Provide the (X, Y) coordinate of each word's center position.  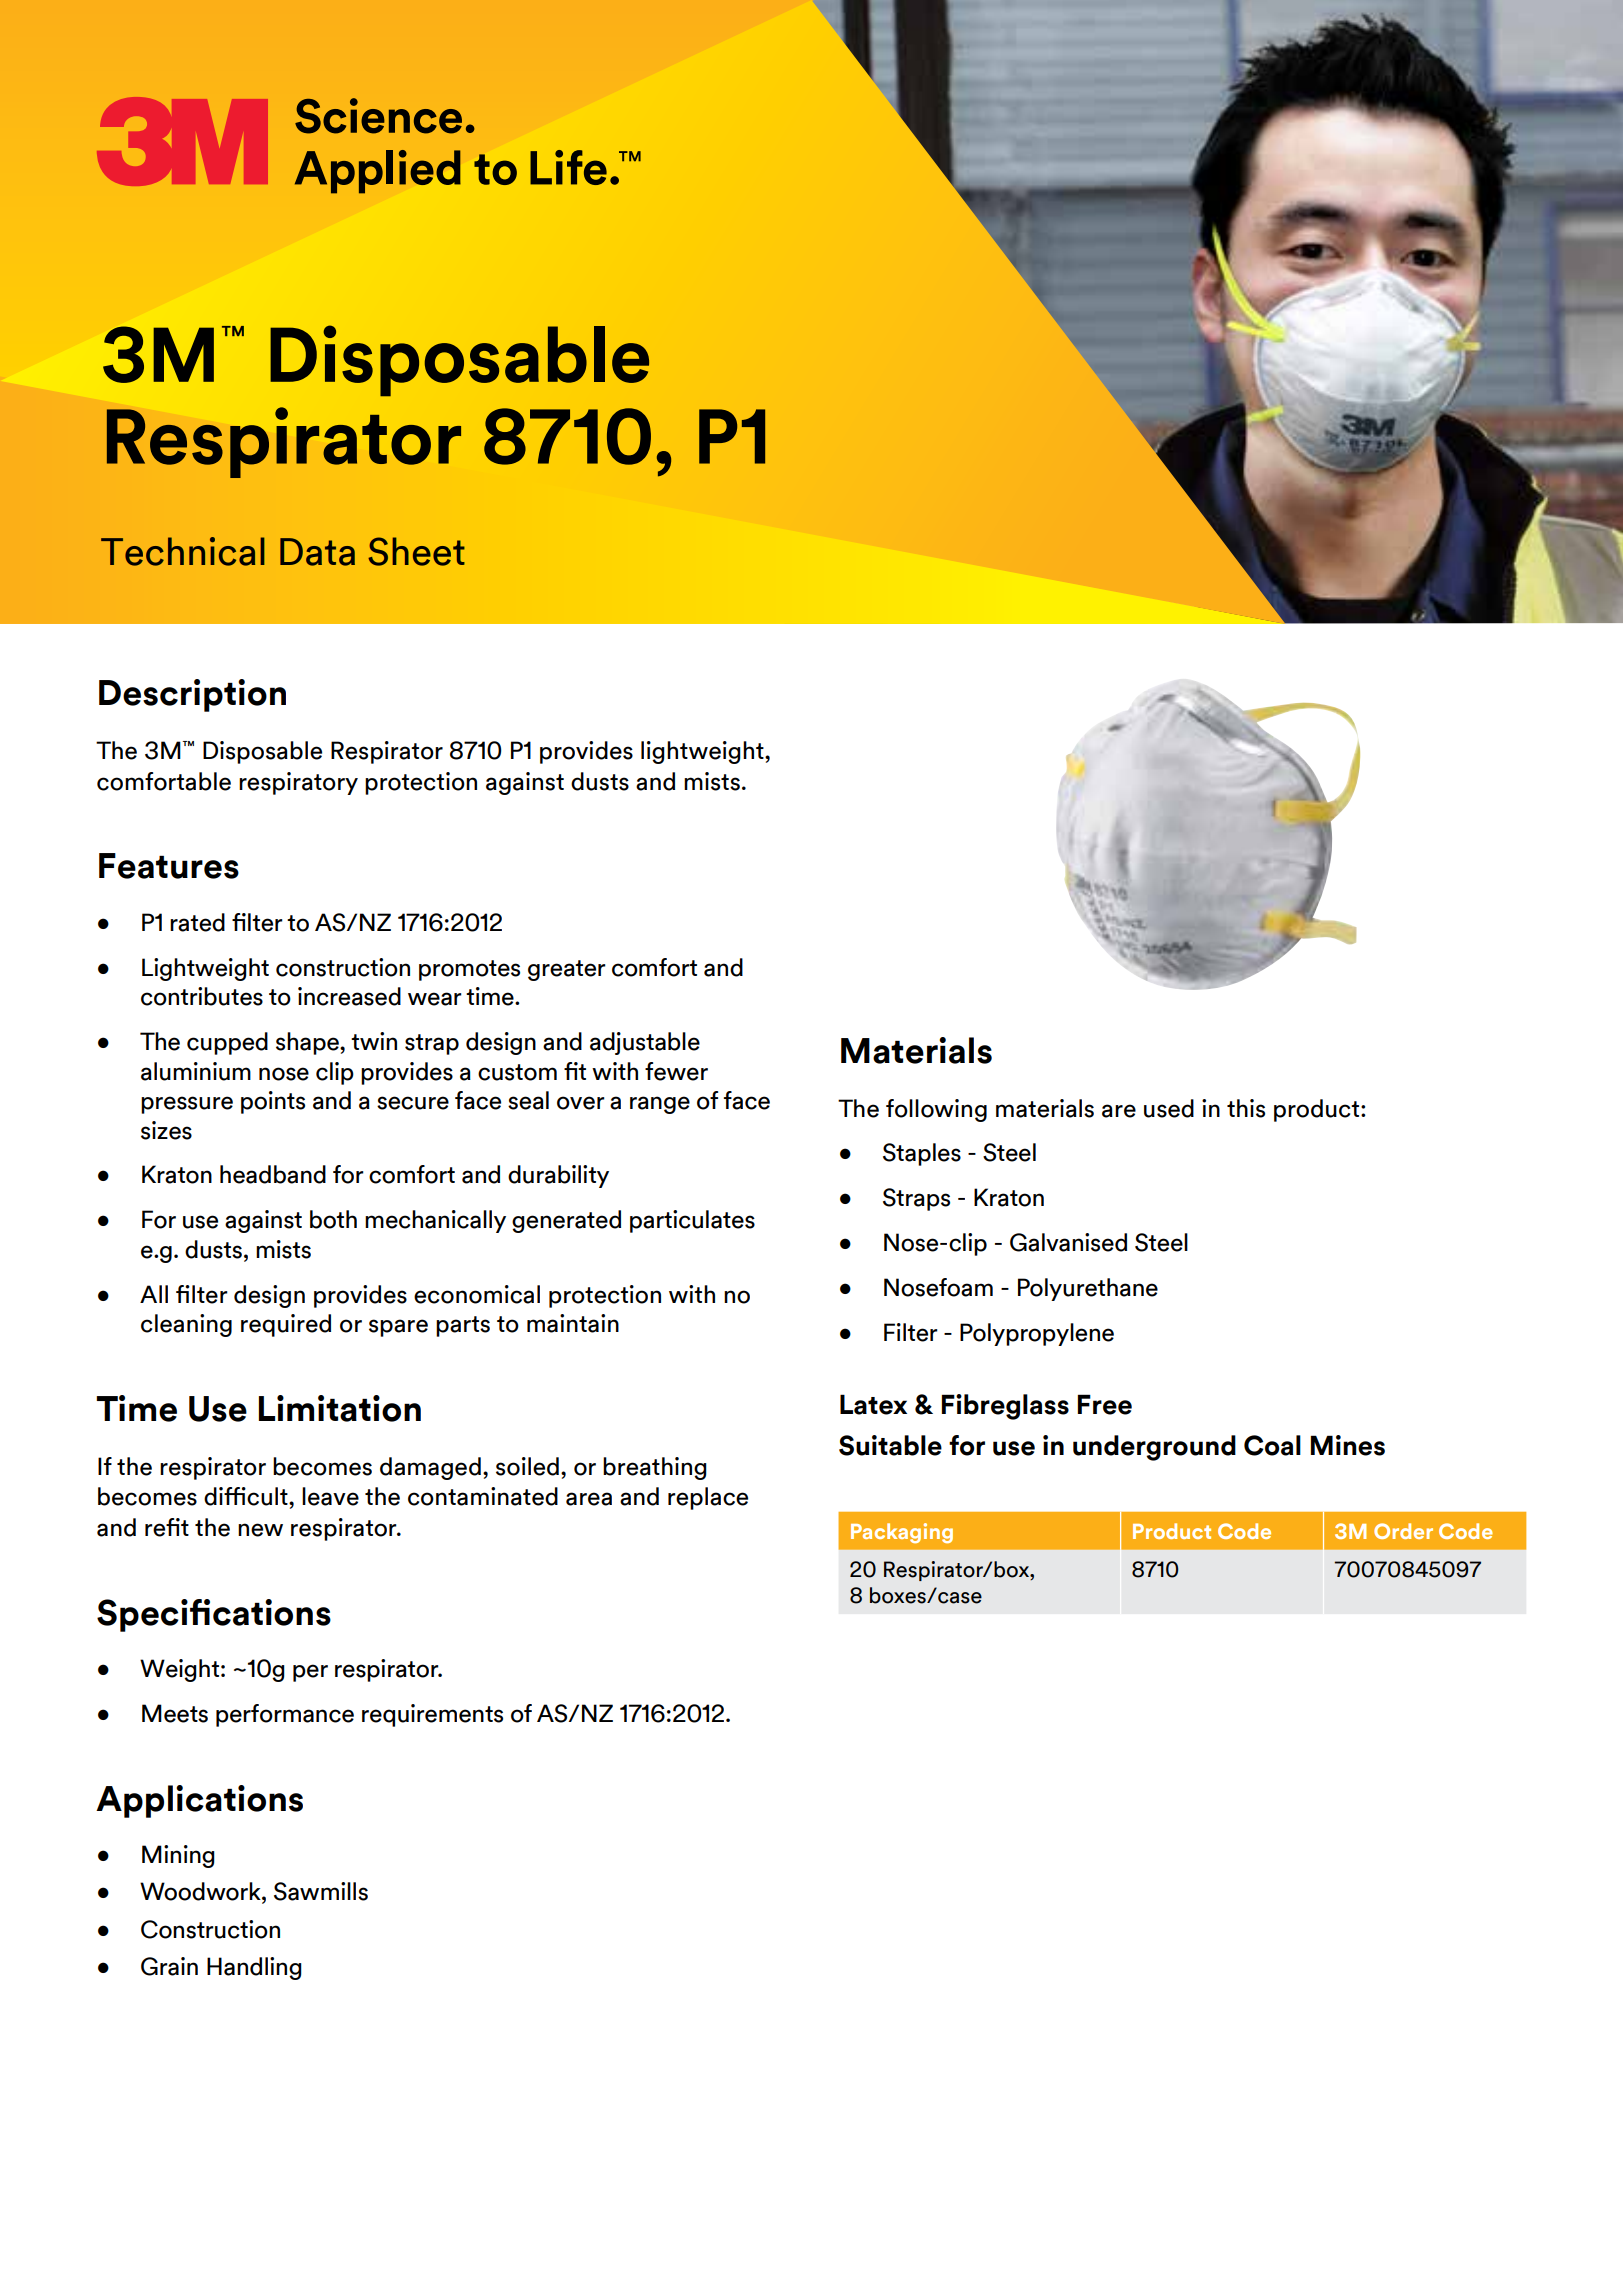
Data (317, 552)
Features (169, 866)
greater (567, 970)
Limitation (340, 1408)
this (1246, 1108)
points (273, 1102)
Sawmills (321, 1891)
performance (285, 1715)
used (1169, 1108)
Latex (873, 1404)
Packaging (902, 1533)
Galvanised (1068, 1242)
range (660, 1105)
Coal (1272, 1445)
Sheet (416, 551)
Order (1403, 1531)
